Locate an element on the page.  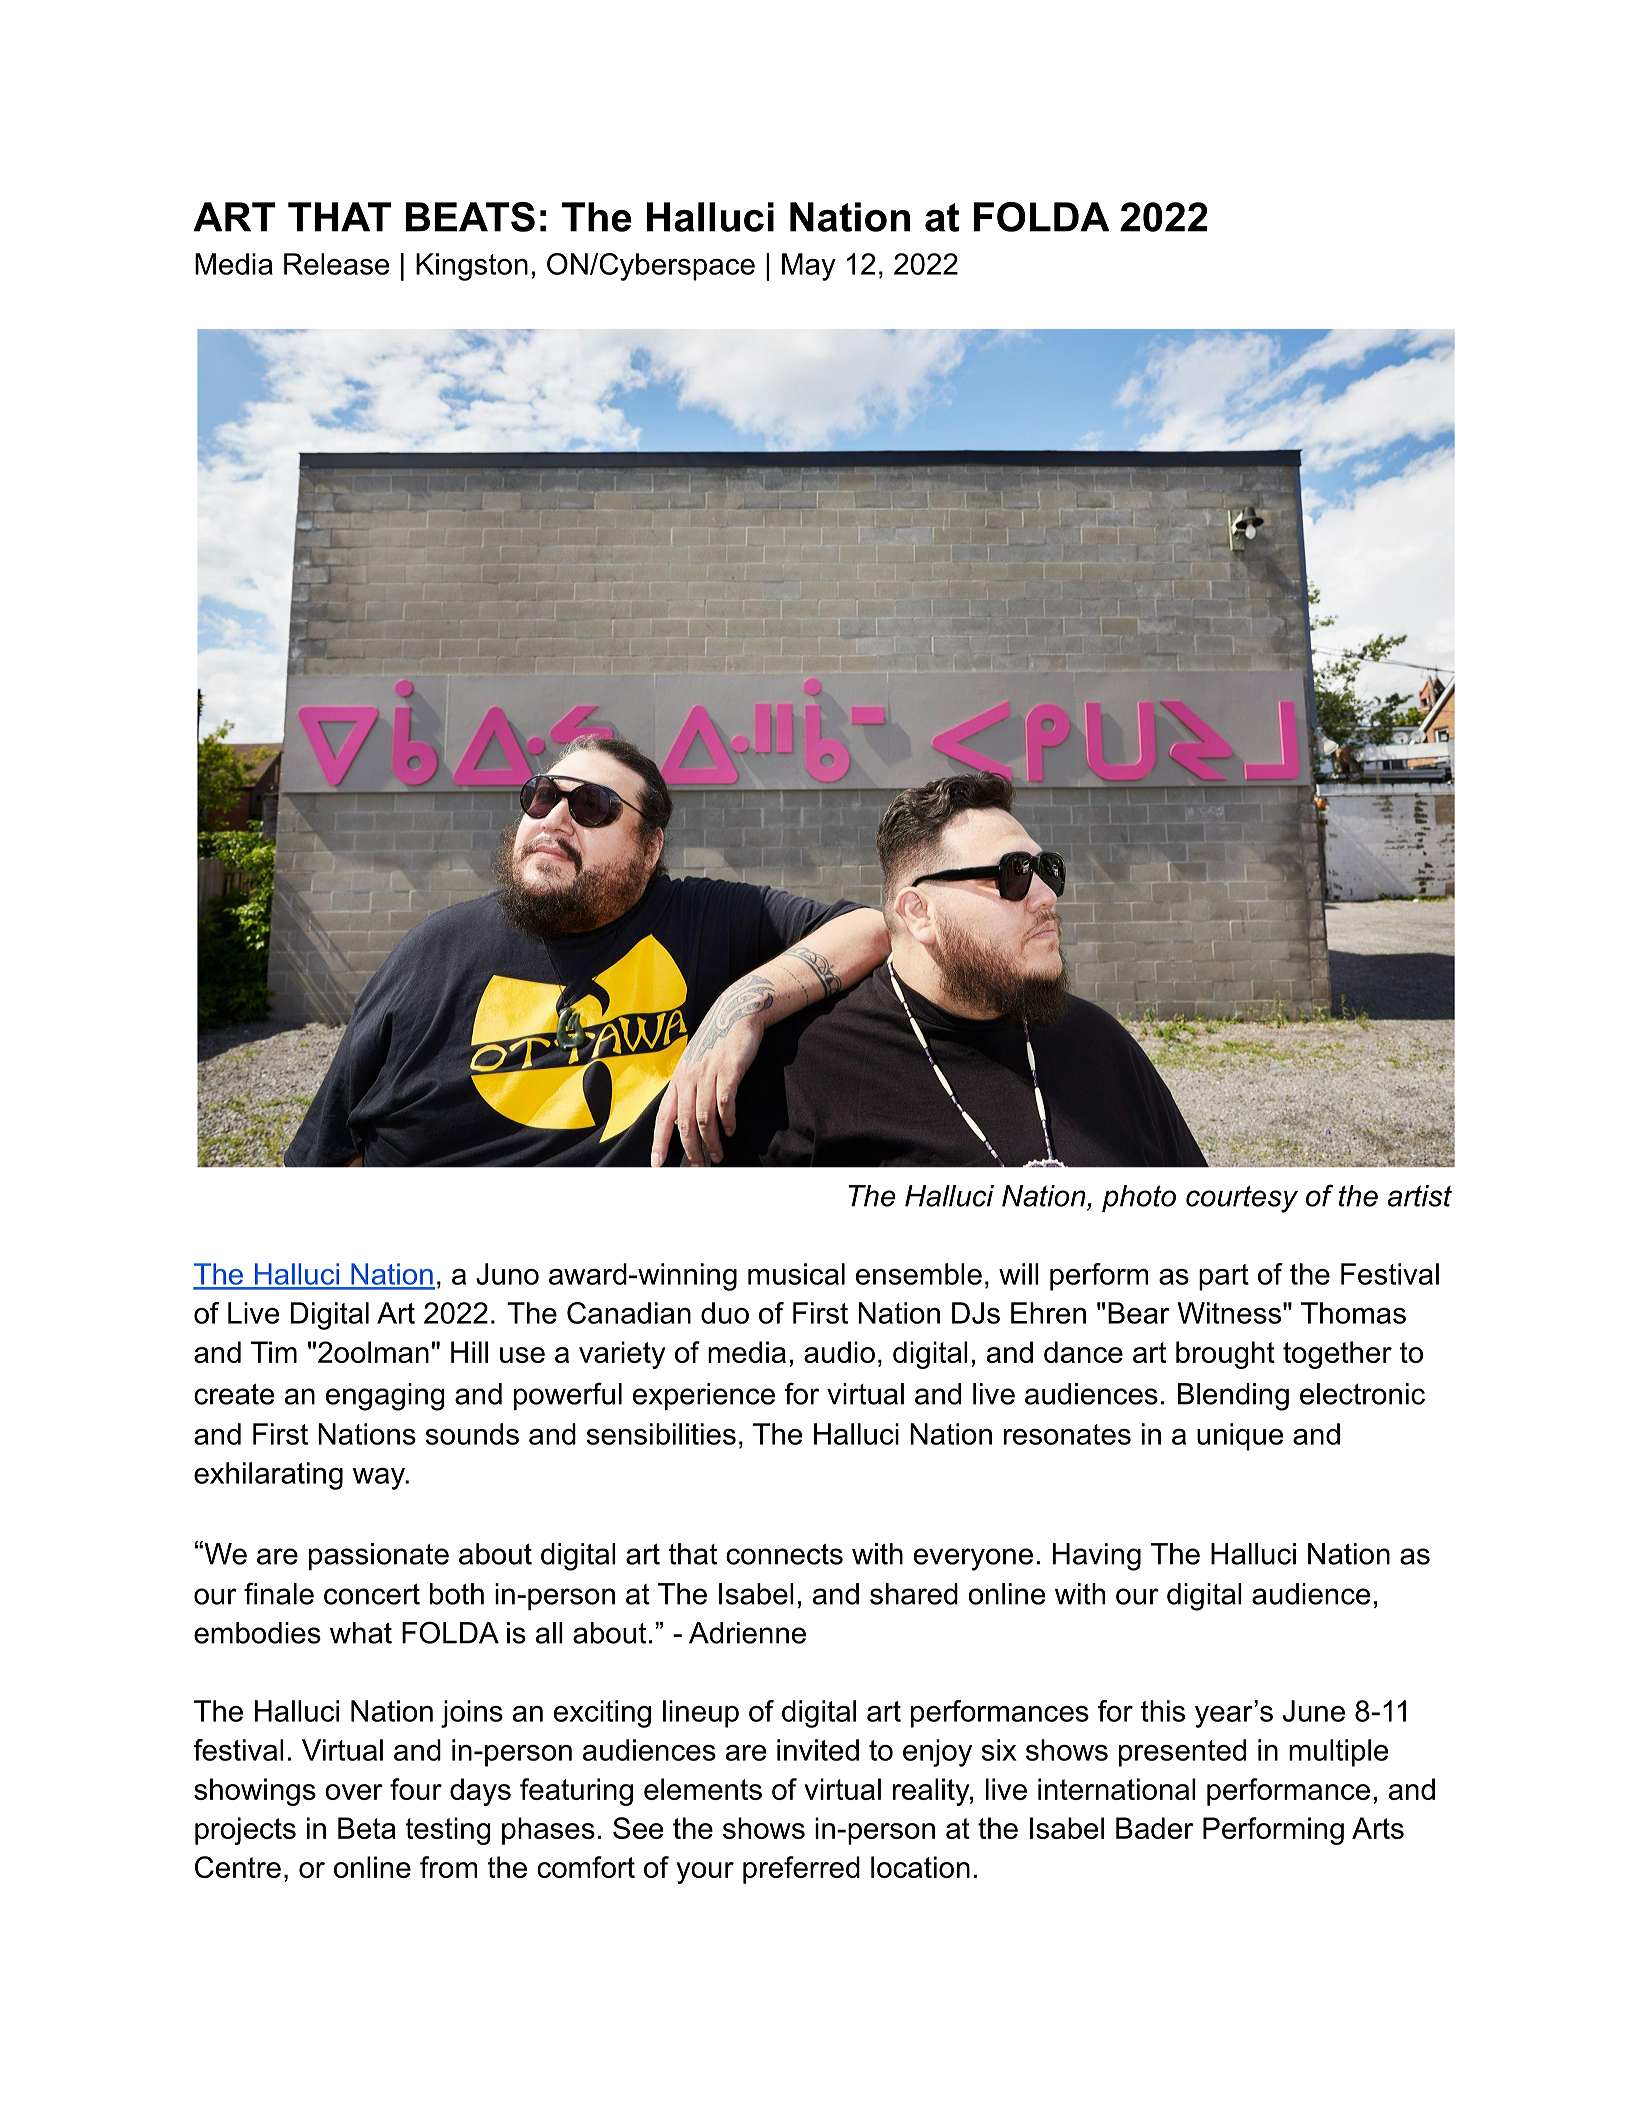
preferred is located at coordinates (801, 1870).
